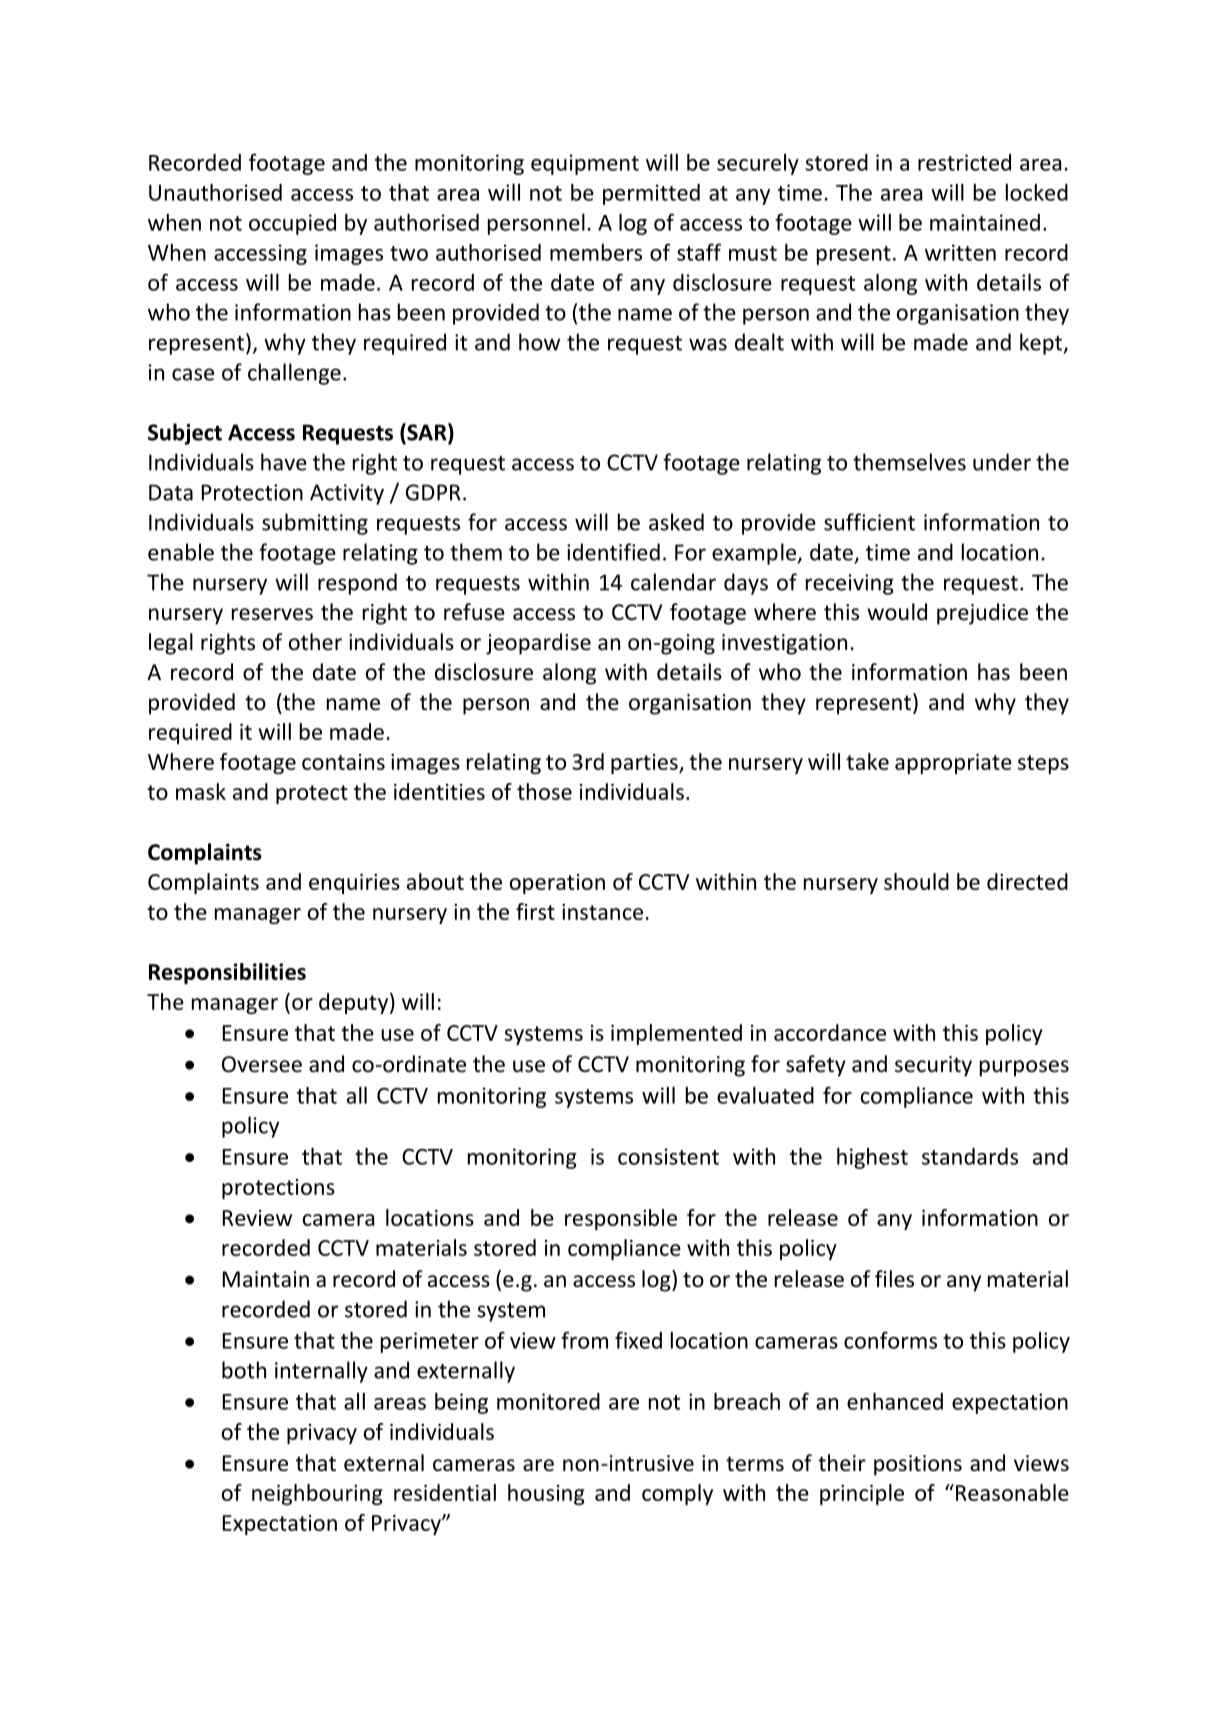 The image size is (1217, 1722). Describe the element at coordinates (201, 791) in the screenshot. I see `mask` at that location.
